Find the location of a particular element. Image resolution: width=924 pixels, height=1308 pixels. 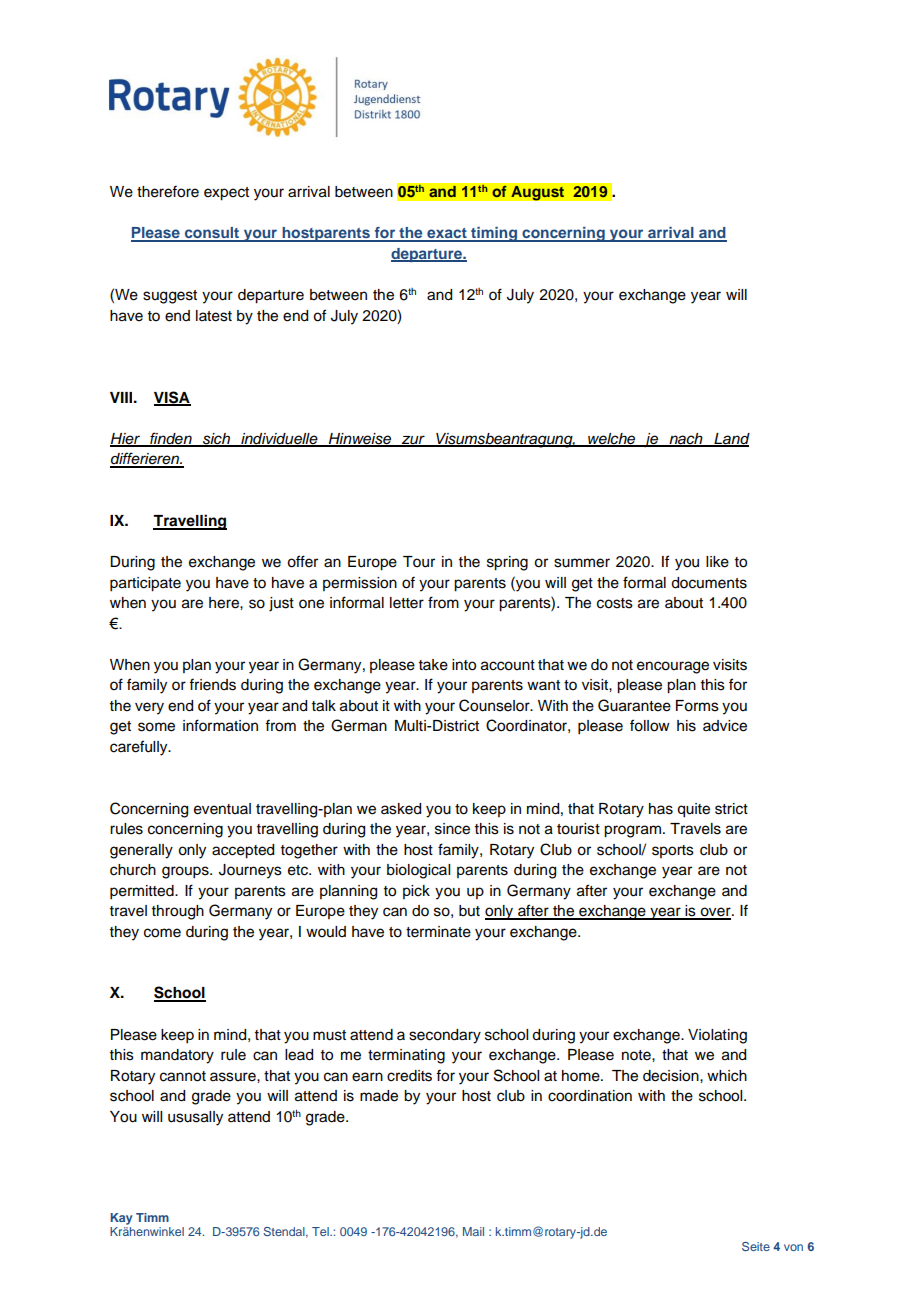

exact is located at coordinates (447, 234).
